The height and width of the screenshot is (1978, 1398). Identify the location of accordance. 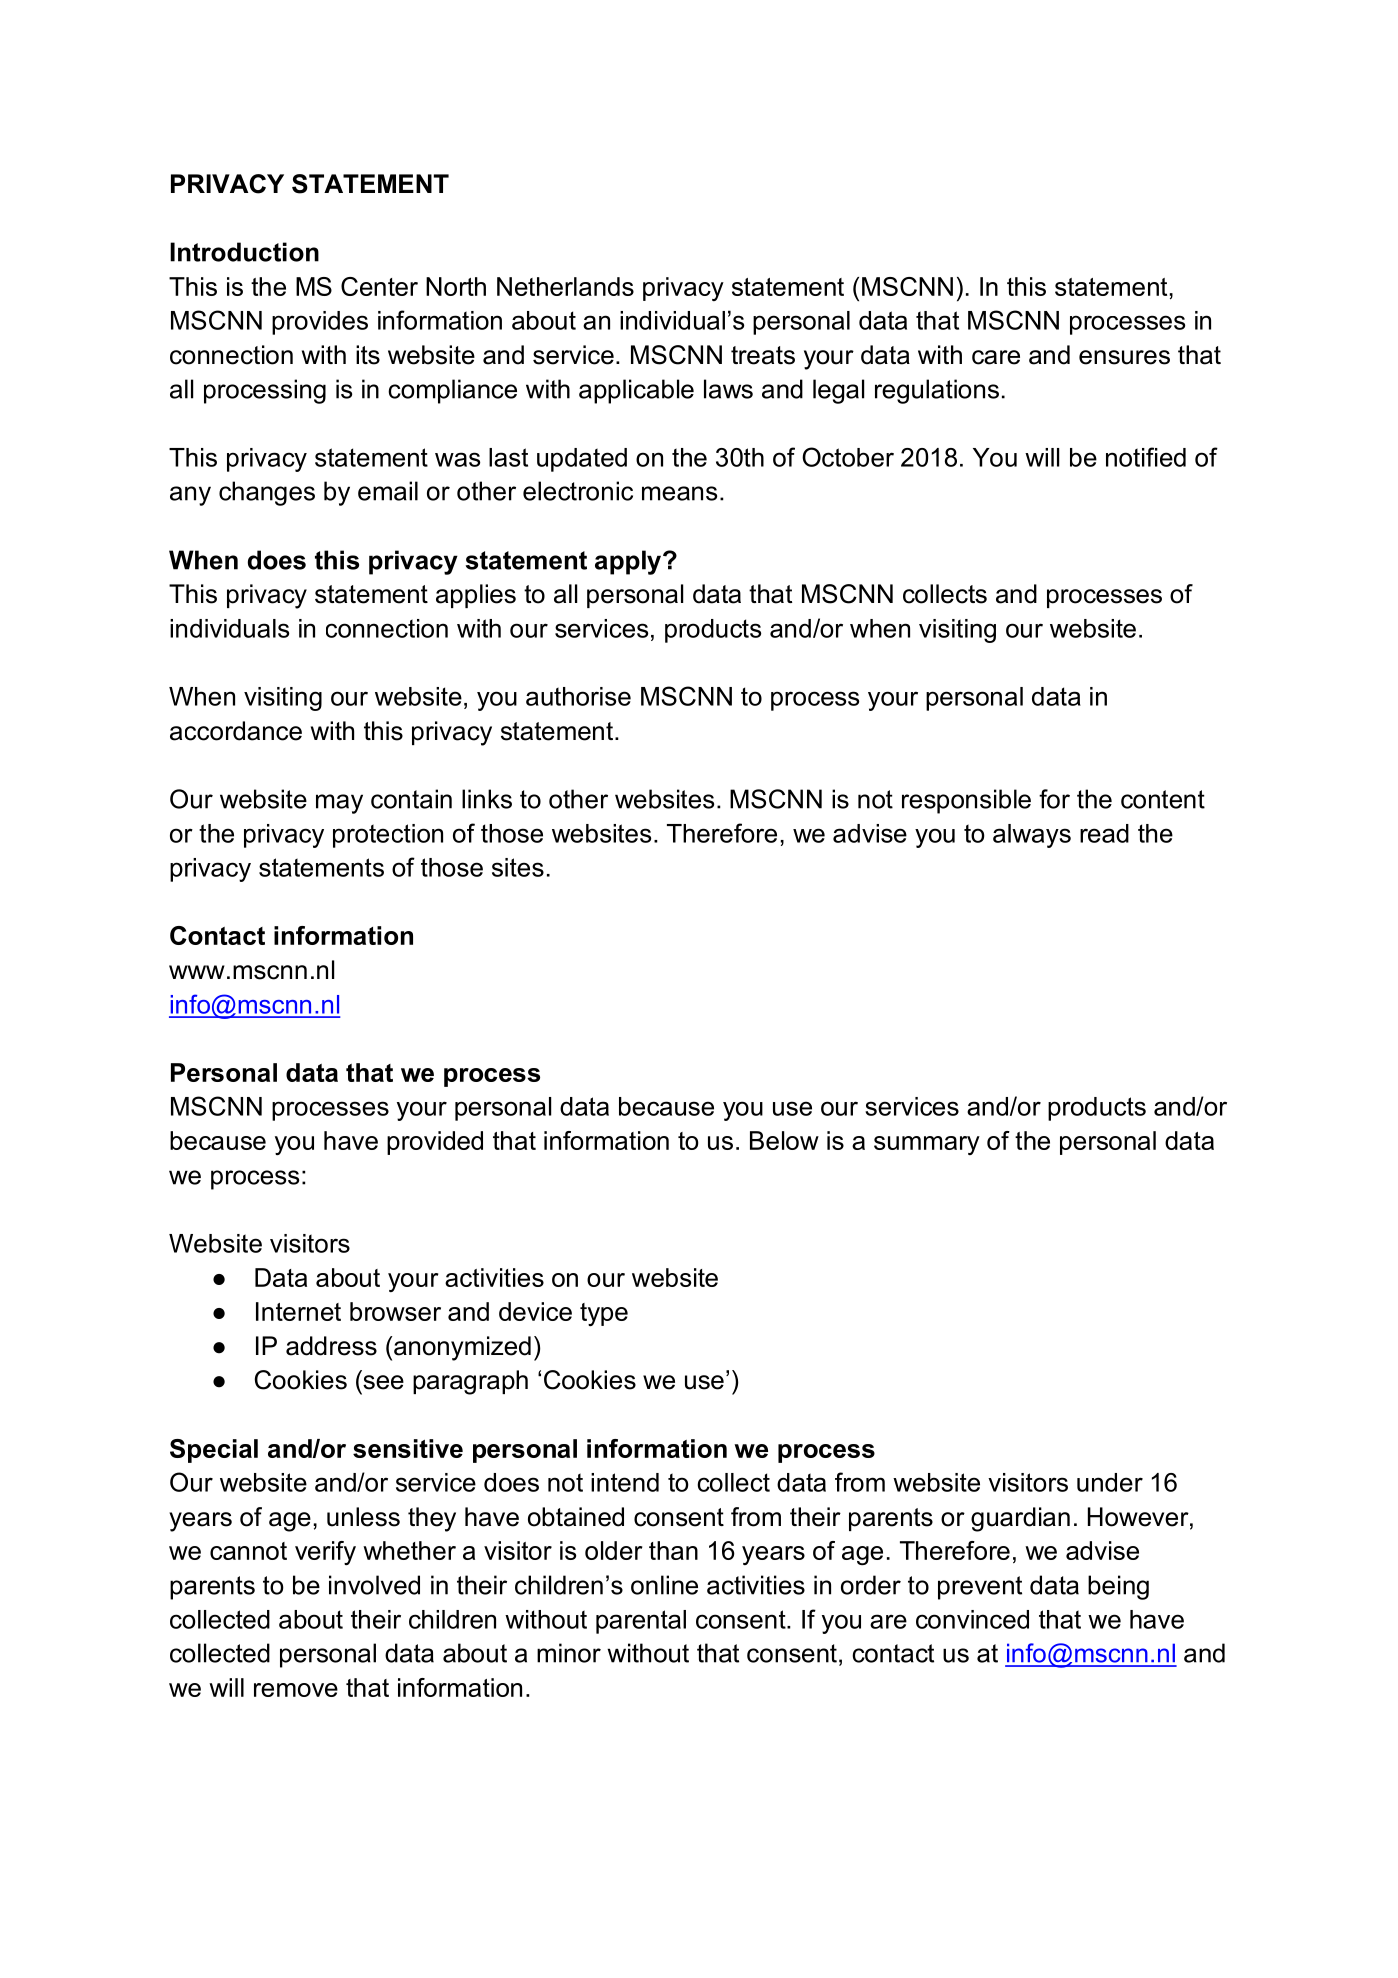
(236, 731).
